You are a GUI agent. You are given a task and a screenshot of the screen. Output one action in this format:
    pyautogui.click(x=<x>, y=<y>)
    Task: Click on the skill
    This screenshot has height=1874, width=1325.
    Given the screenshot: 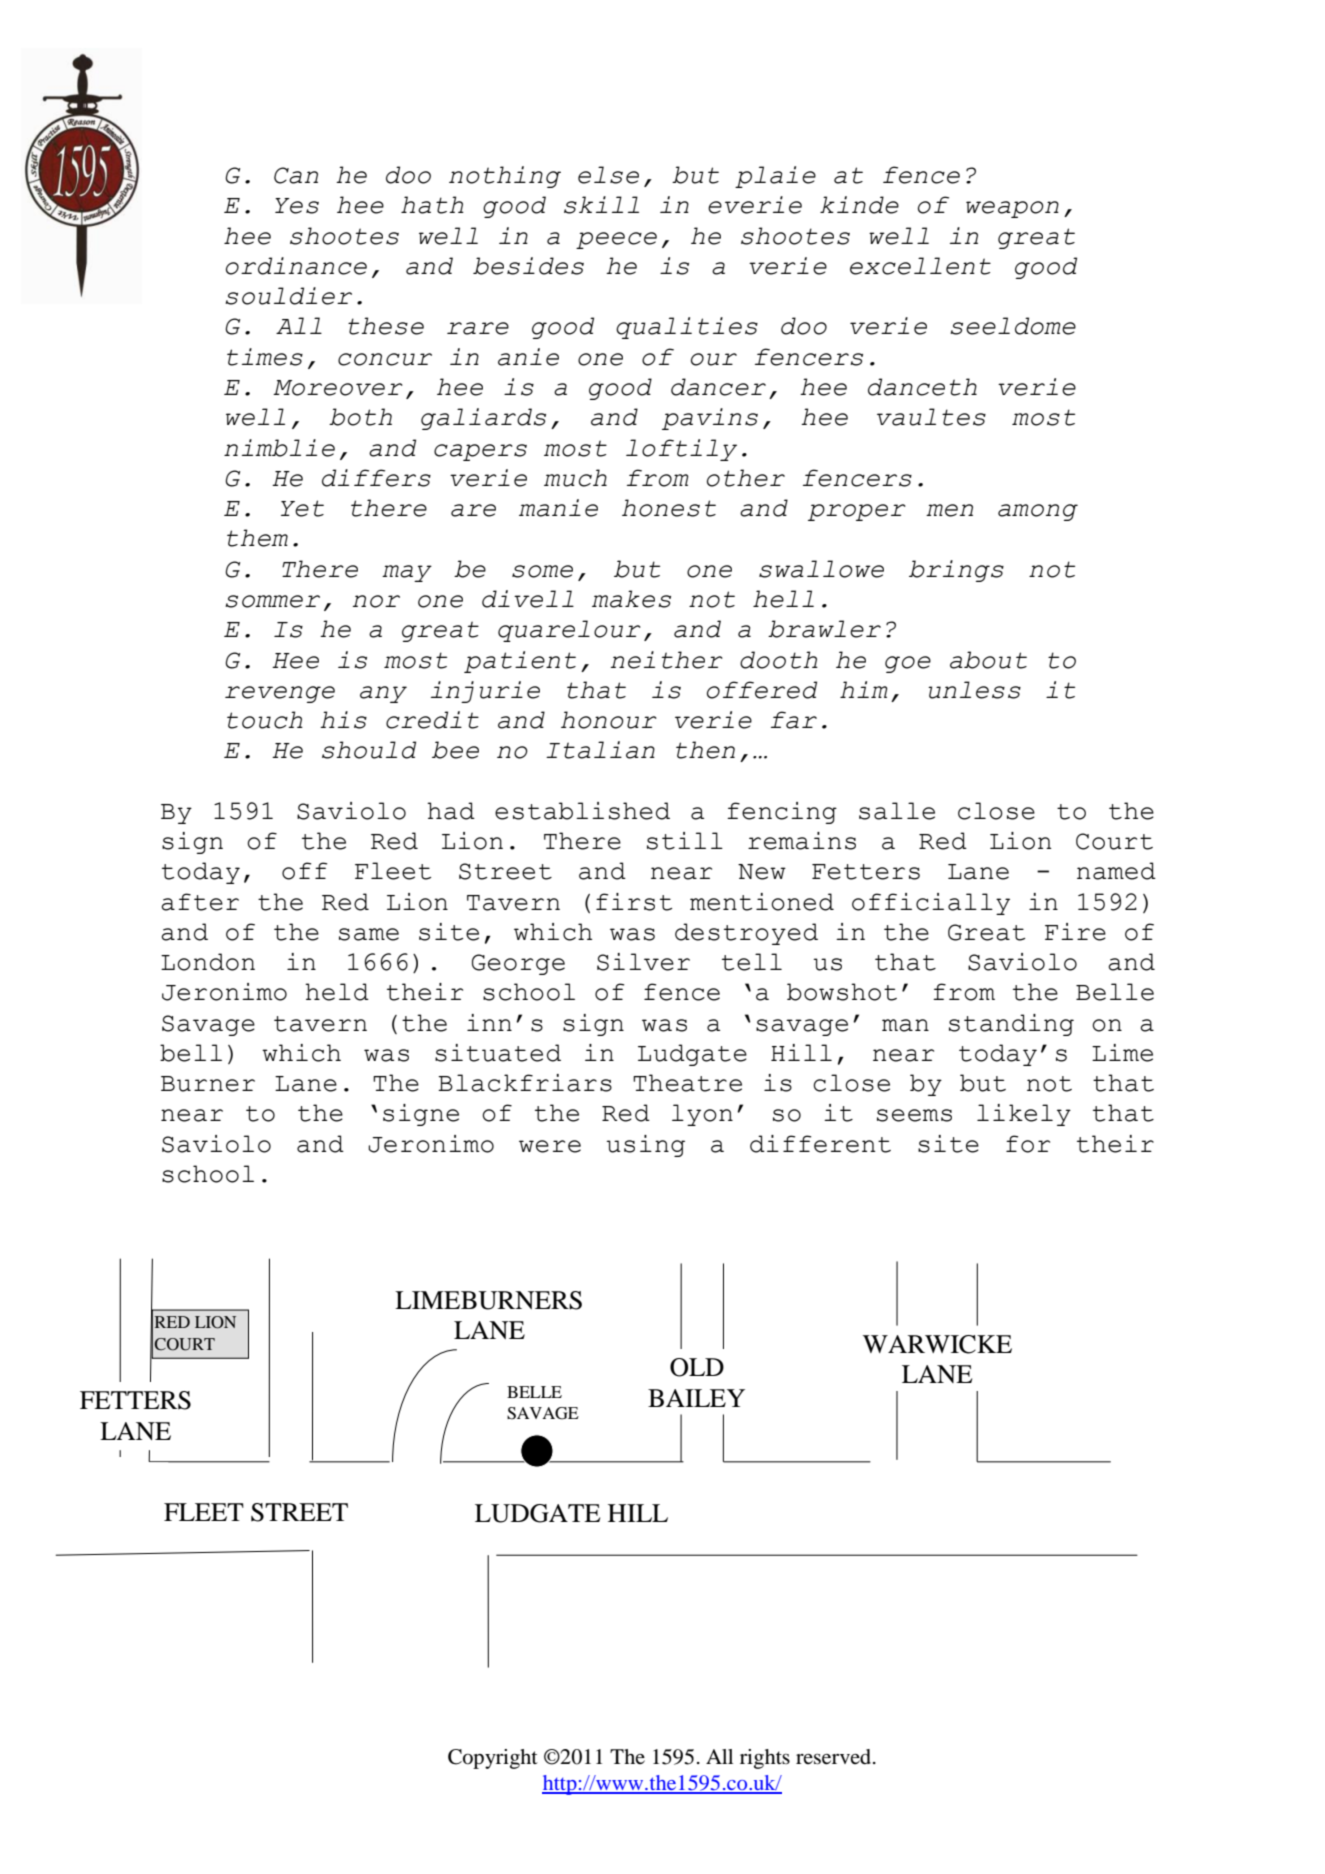 What is the action you would take?
    pyautogui.click(x=601, y=205)
